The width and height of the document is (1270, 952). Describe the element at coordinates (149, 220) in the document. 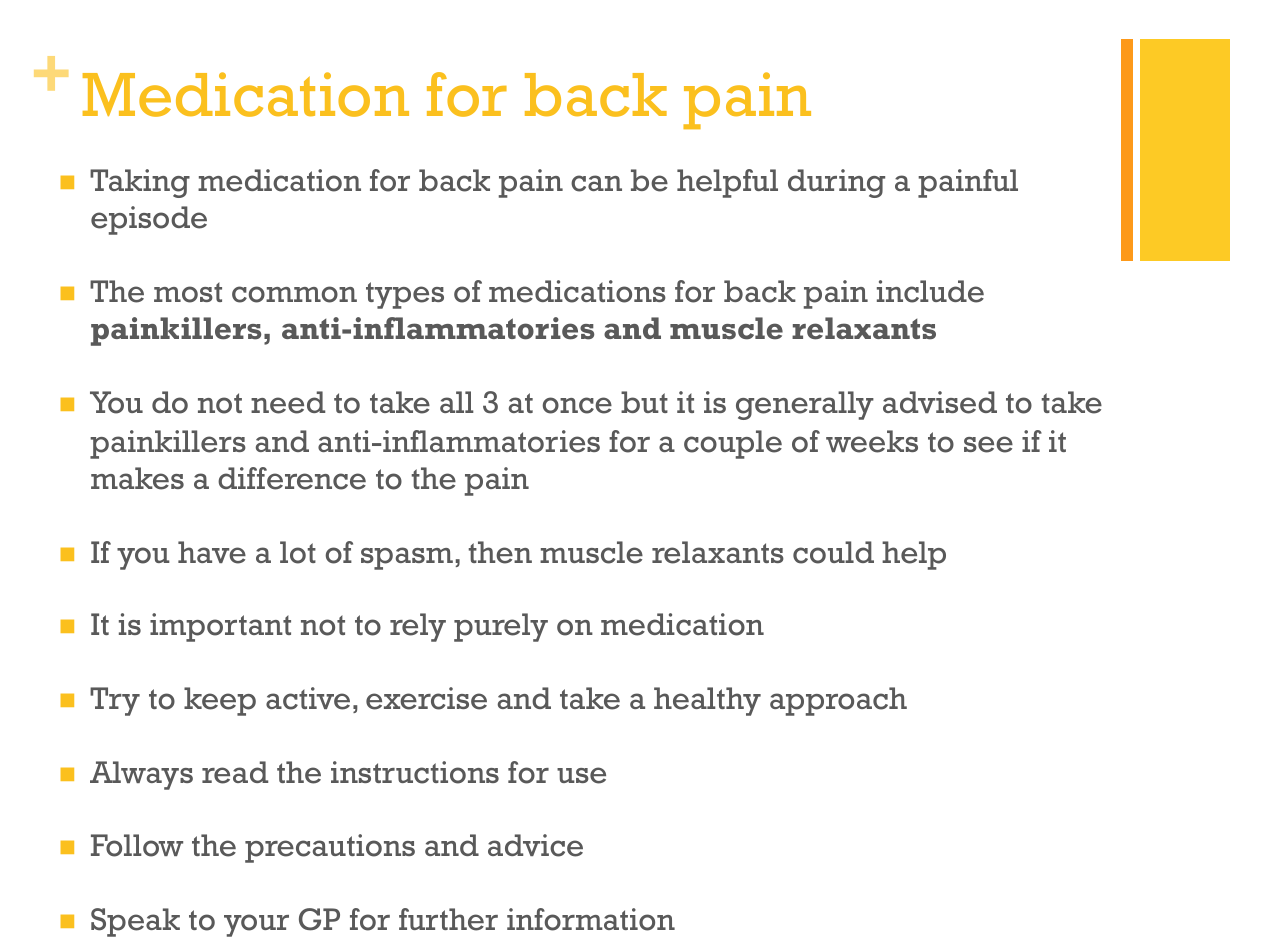

I see `episode` at that location.
